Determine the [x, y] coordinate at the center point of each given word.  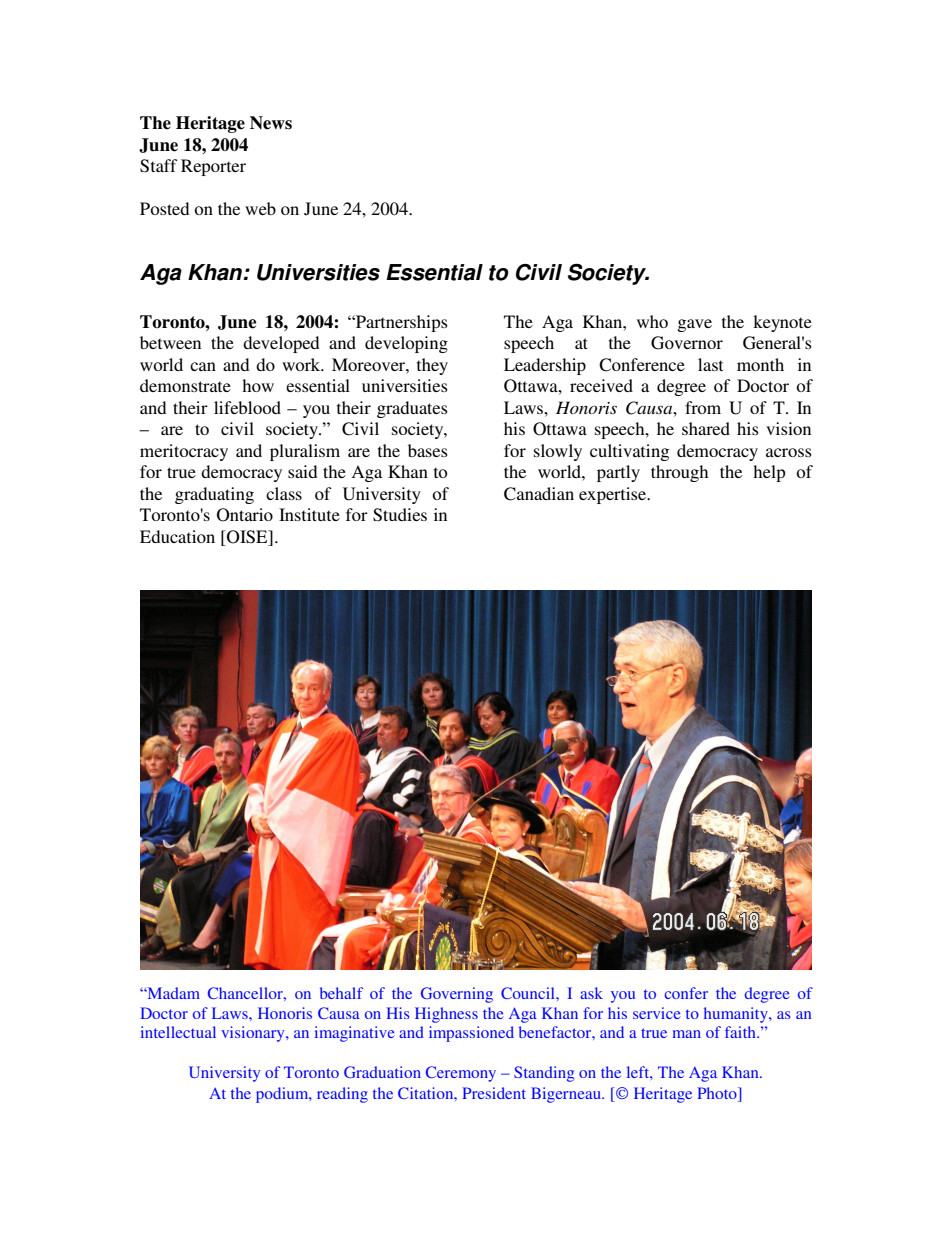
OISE [247, 537]
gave [694, 325]
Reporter [213, 167]
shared [706, 428]
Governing [457, 995]
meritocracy [184, 452]
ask [591, 993]
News [271, 123]
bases [428, 450]
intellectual [178, 1032]
